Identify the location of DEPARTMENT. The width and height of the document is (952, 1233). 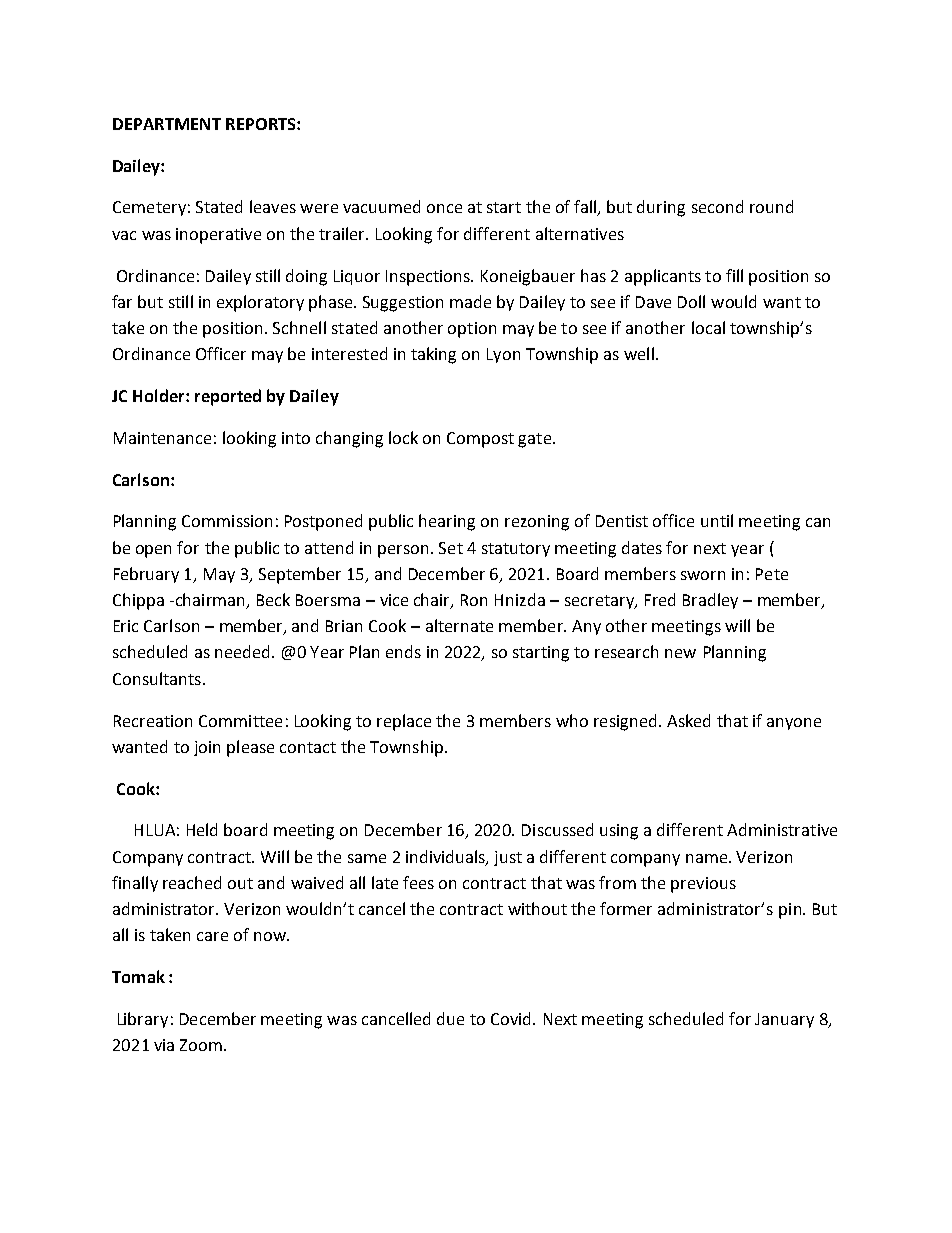
(167, 124).
